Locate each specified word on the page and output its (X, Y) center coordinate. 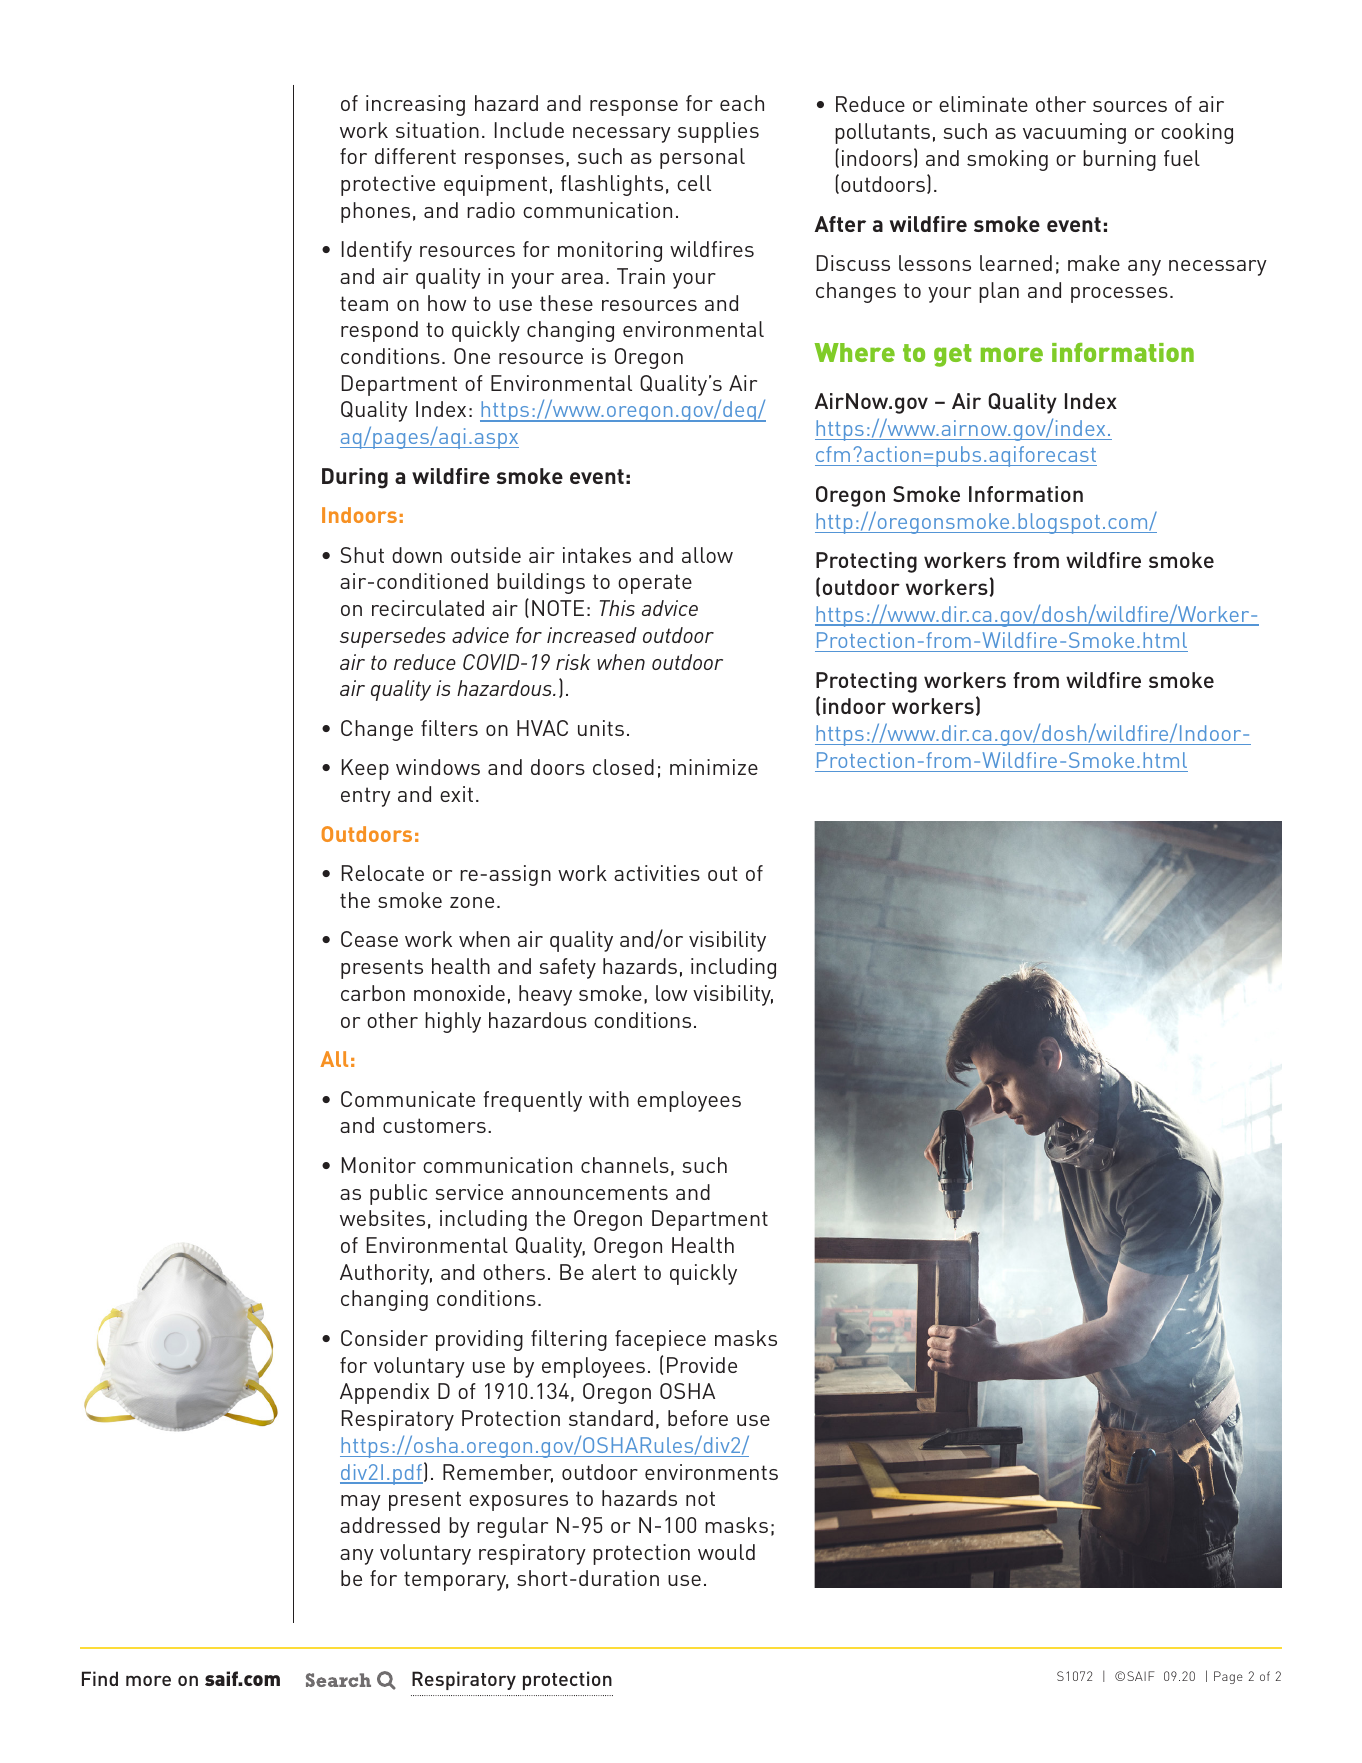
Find (100, 1678)
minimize (714, 767)
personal (702, 158)
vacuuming (1074, 133)
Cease (369, 939)
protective (388, 185)
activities (657, 873)
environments (711, 1472)
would (726, 1552)
